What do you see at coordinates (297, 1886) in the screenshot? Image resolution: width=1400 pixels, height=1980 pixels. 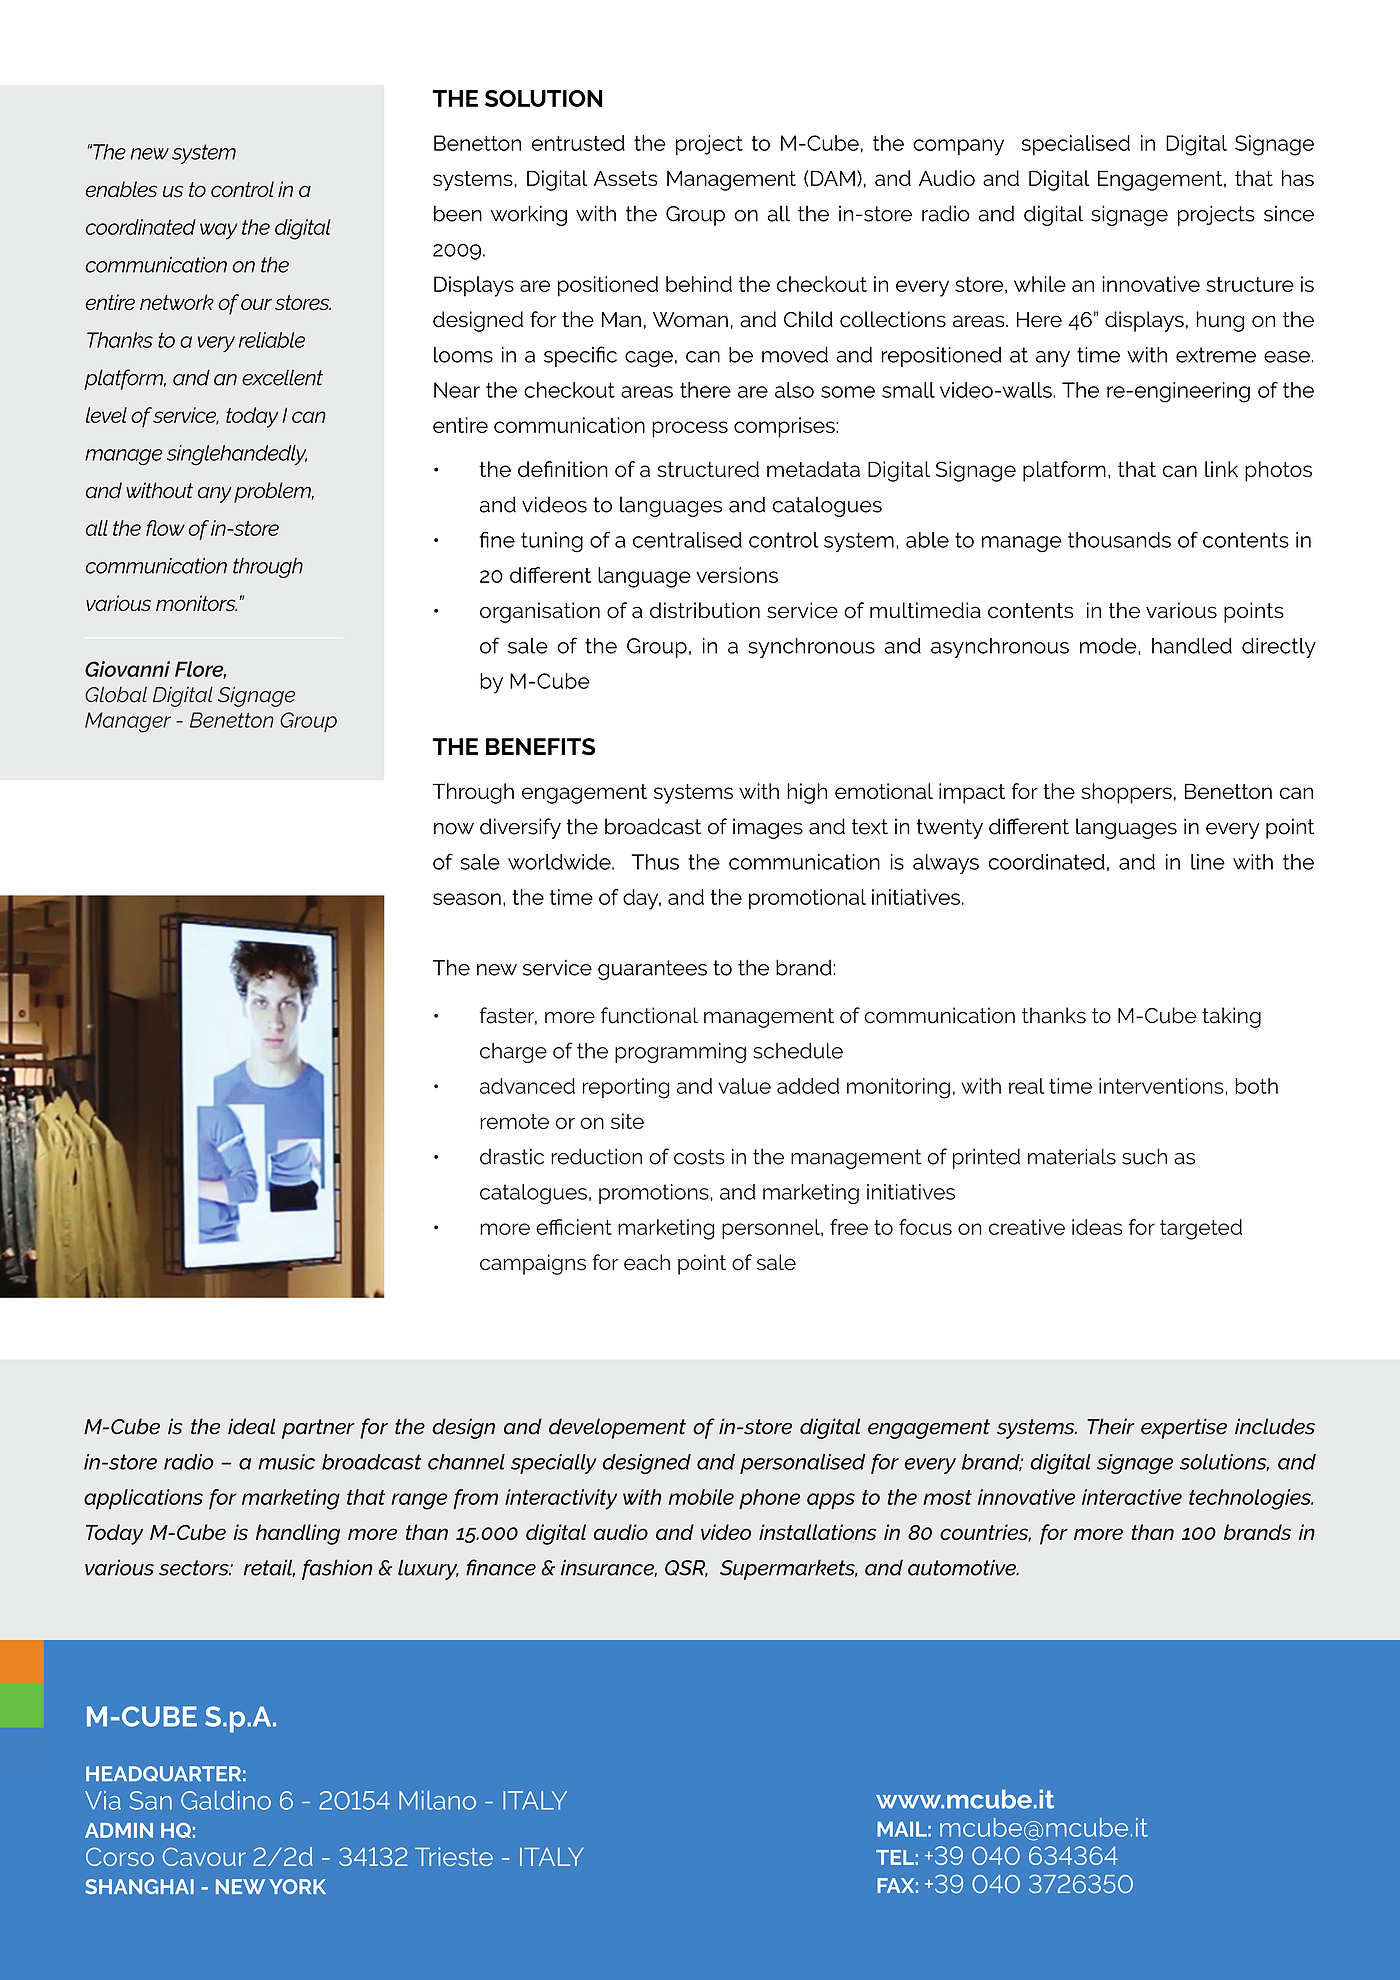 I see `YORK` at bounding box center [297, 1886].
